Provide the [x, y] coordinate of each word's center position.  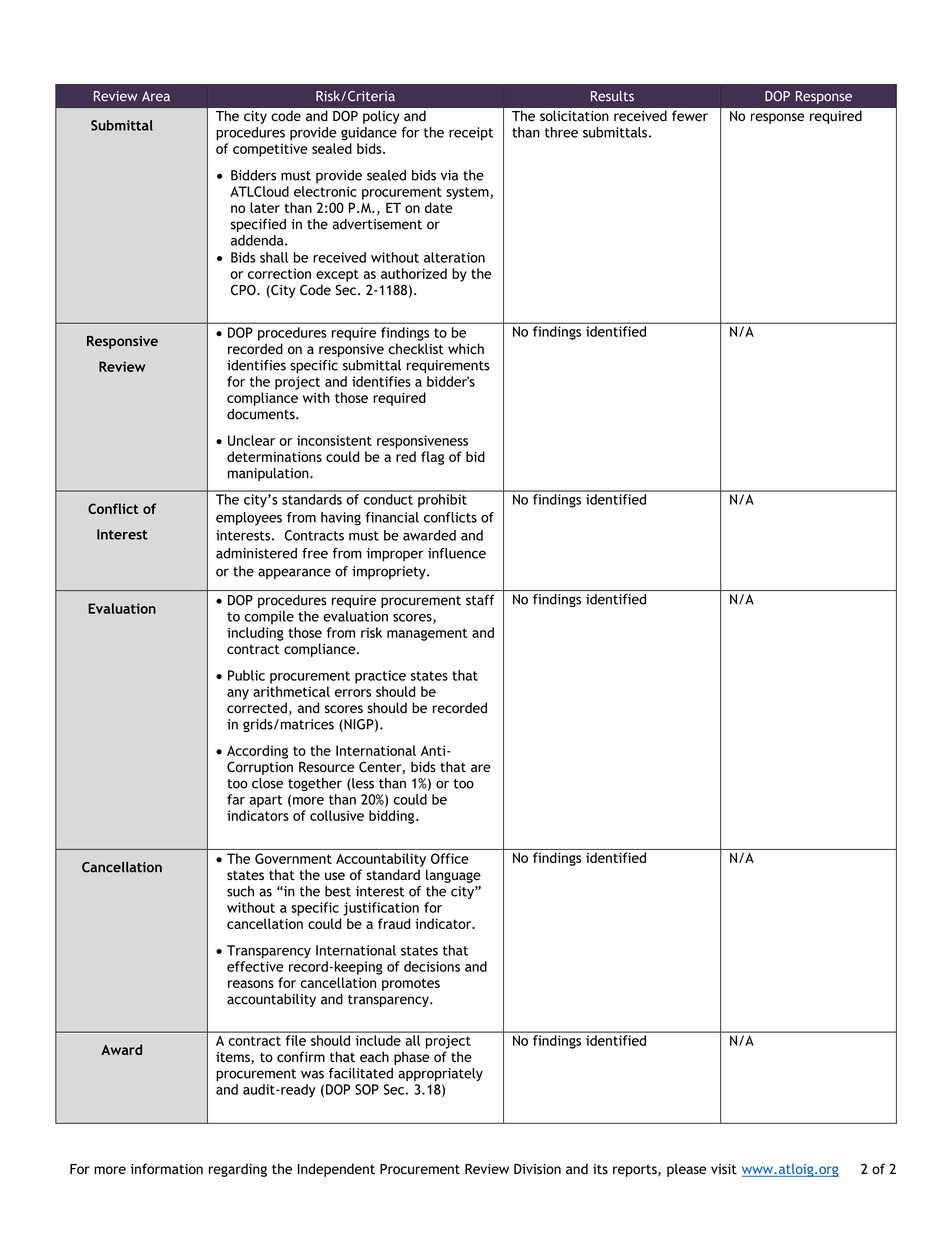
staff [480, 600]
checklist [416, 348]
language [453, 876]
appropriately [440, 1074]
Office [450, 858]
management [427, 634]
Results [612, 96]
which [466, 348]
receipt [471, 134]
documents [262, 414]
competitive [270, 150]
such [240, 891]
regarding [238, 1170]
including [255, 634]
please [687, 1170]
